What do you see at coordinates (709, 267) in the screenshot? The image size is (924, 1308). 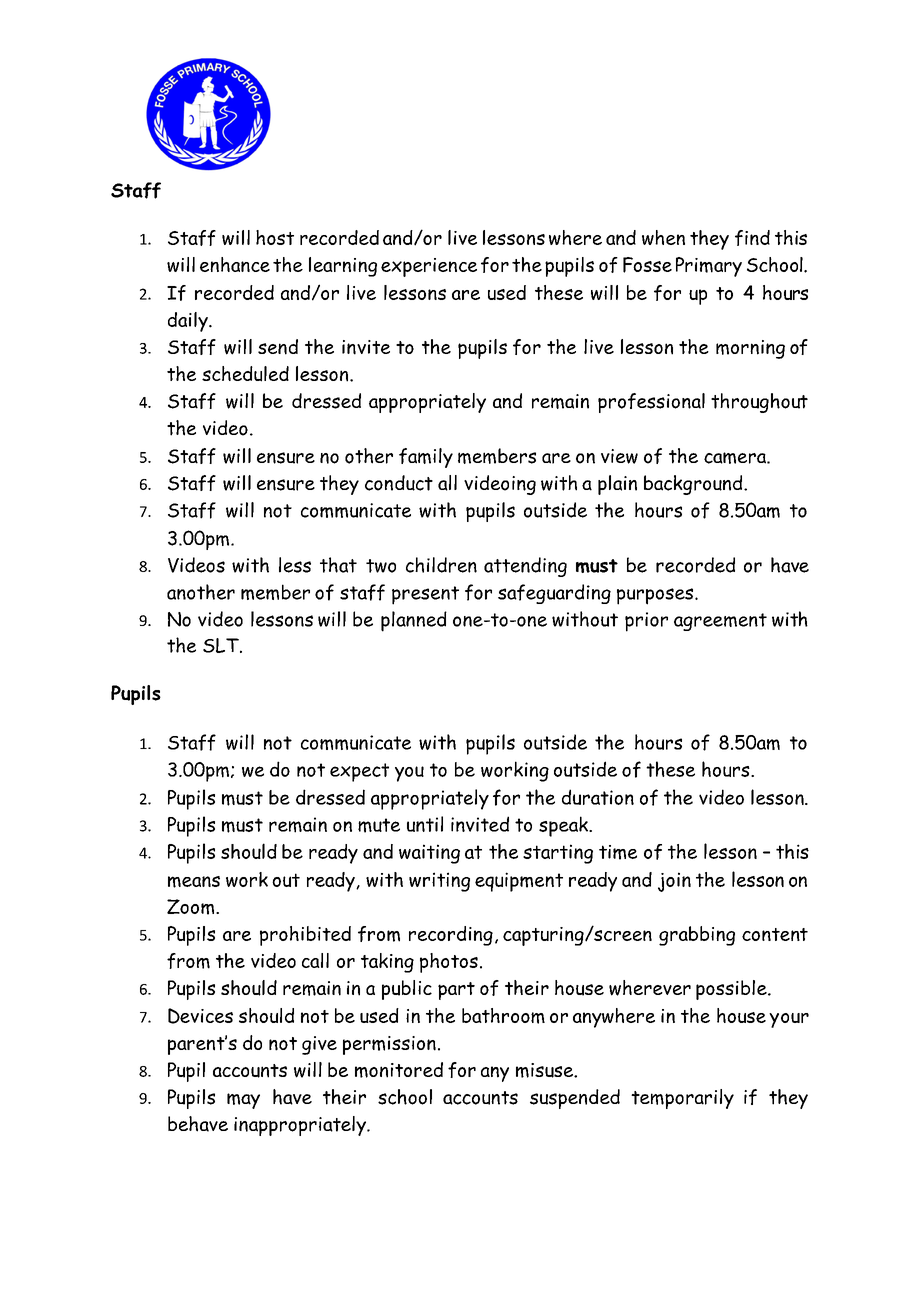 I see `Primary` at bounding box center [709, 267].
